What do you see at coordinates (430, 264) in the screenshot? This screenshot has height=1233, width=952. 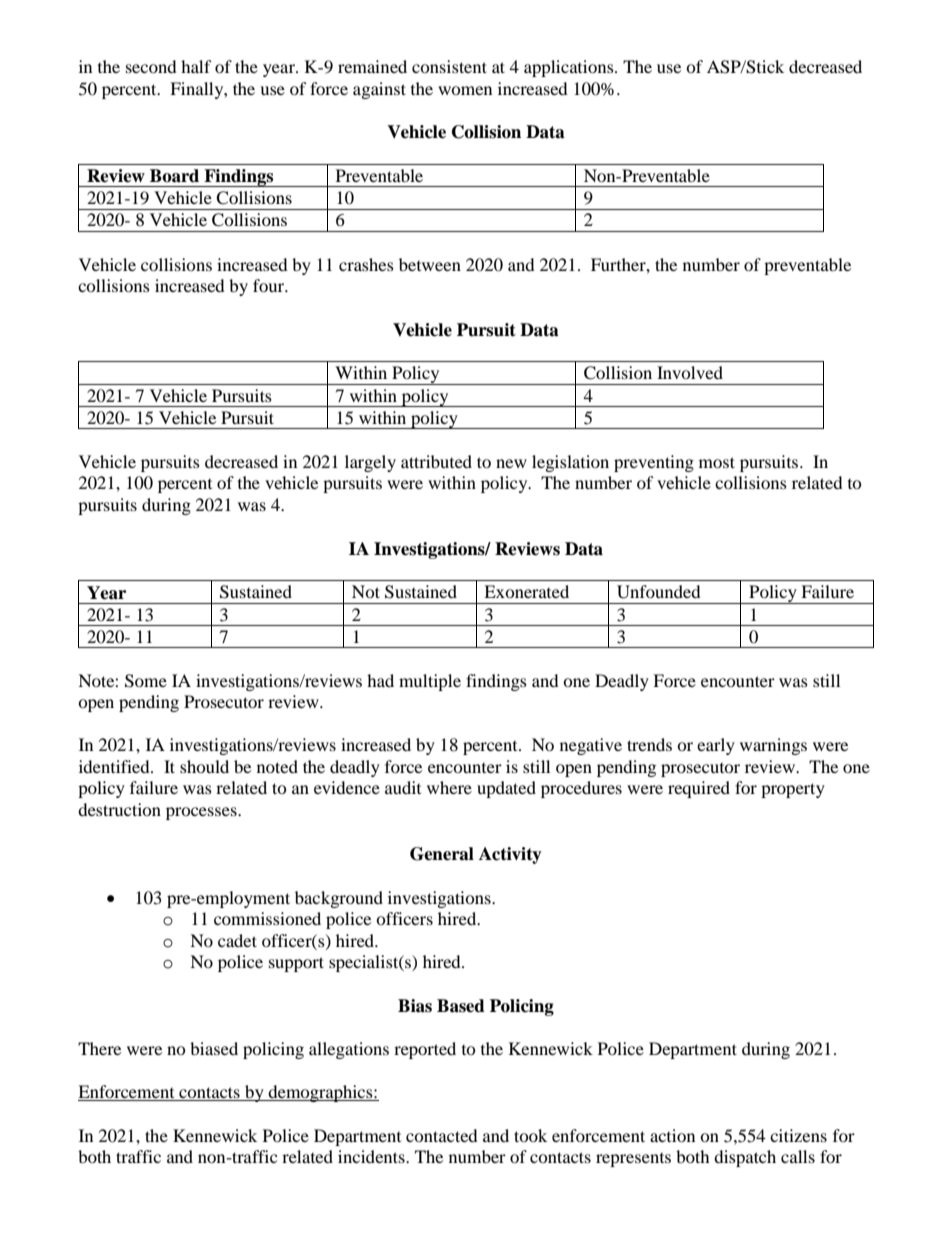 I see `between` at bounding box center [430, 264].
